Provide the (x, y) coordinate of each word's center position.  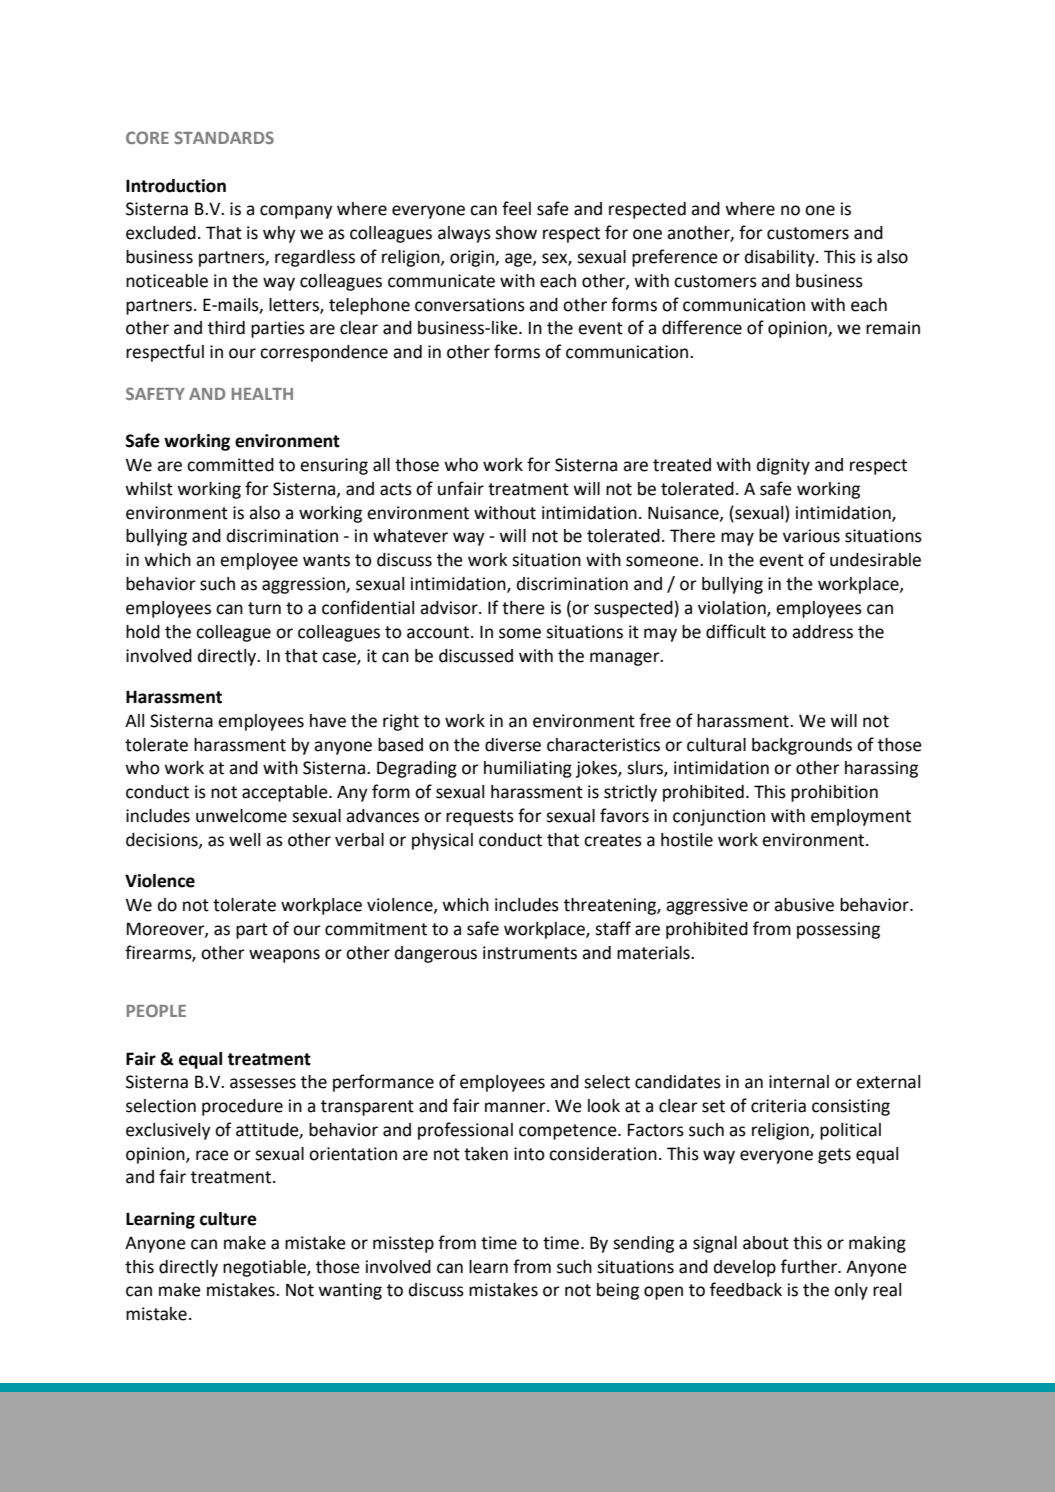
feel (516, 208)
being (618, 1291)
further (810, 1266)
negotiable (265, 1268)
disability (781, 258)
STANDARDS (224, 137)
